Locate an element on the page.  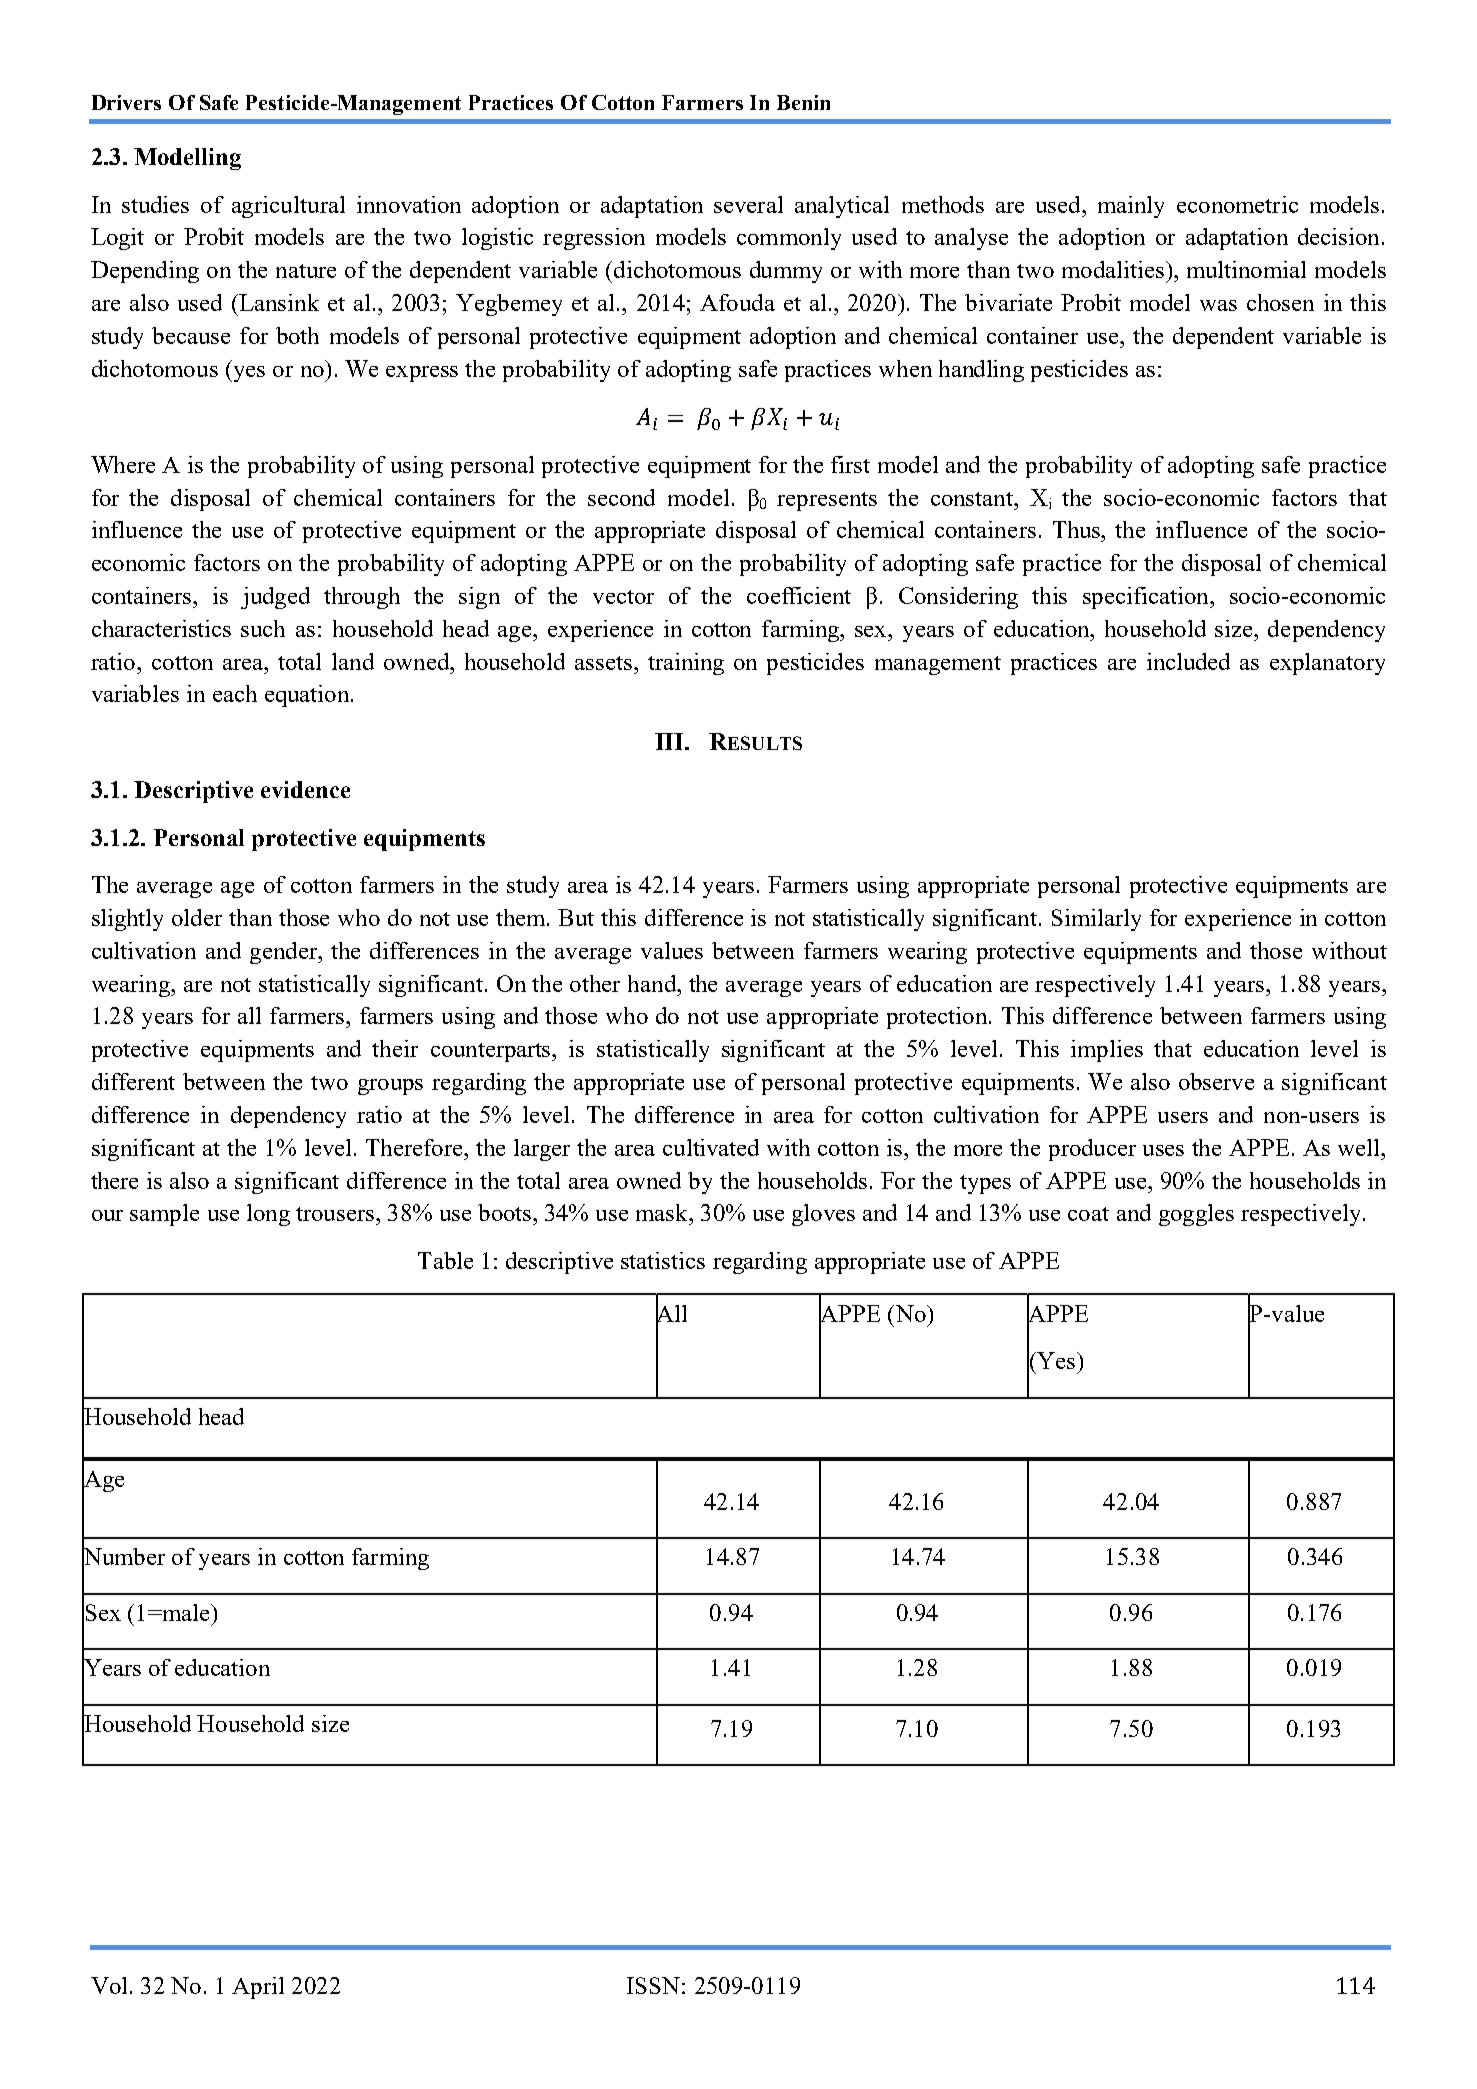
several is located at coordinates (748, 204).
